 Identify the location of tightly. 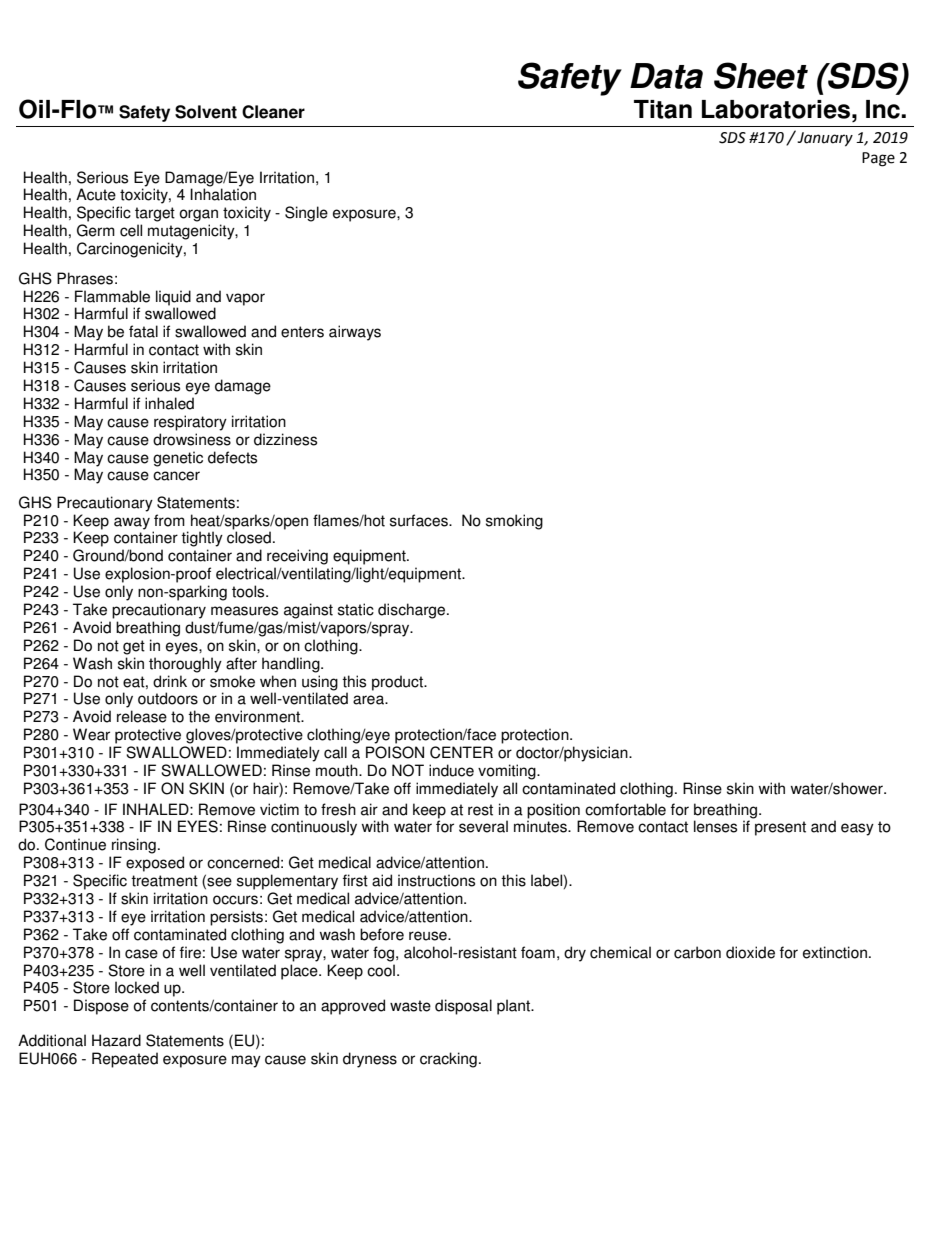
(202, 539).
